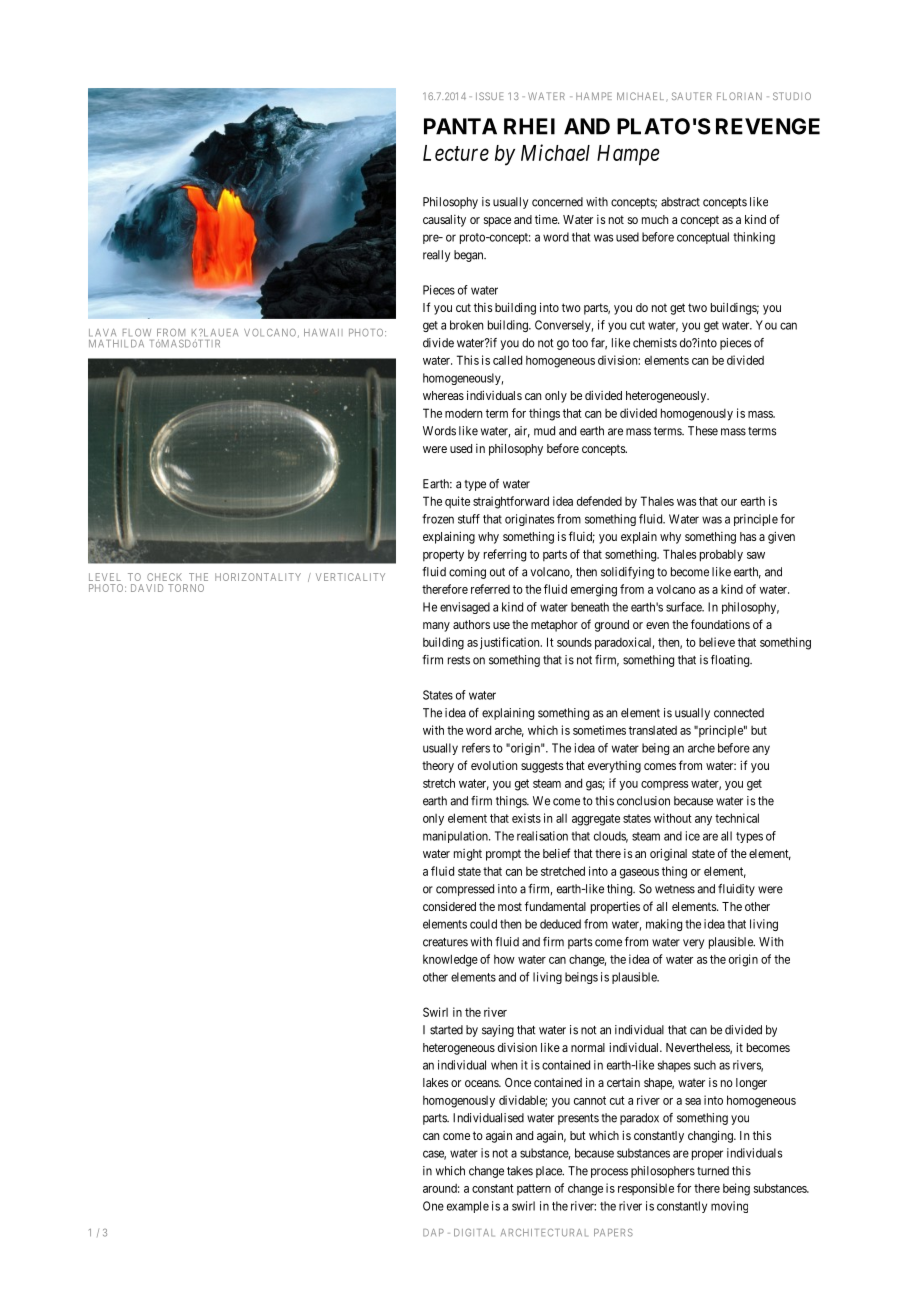 This page has width=924, height=1308. What do you see at coordinates (137, 333) in the page?
I see `FLOW` at bounding box center [137, 333].
